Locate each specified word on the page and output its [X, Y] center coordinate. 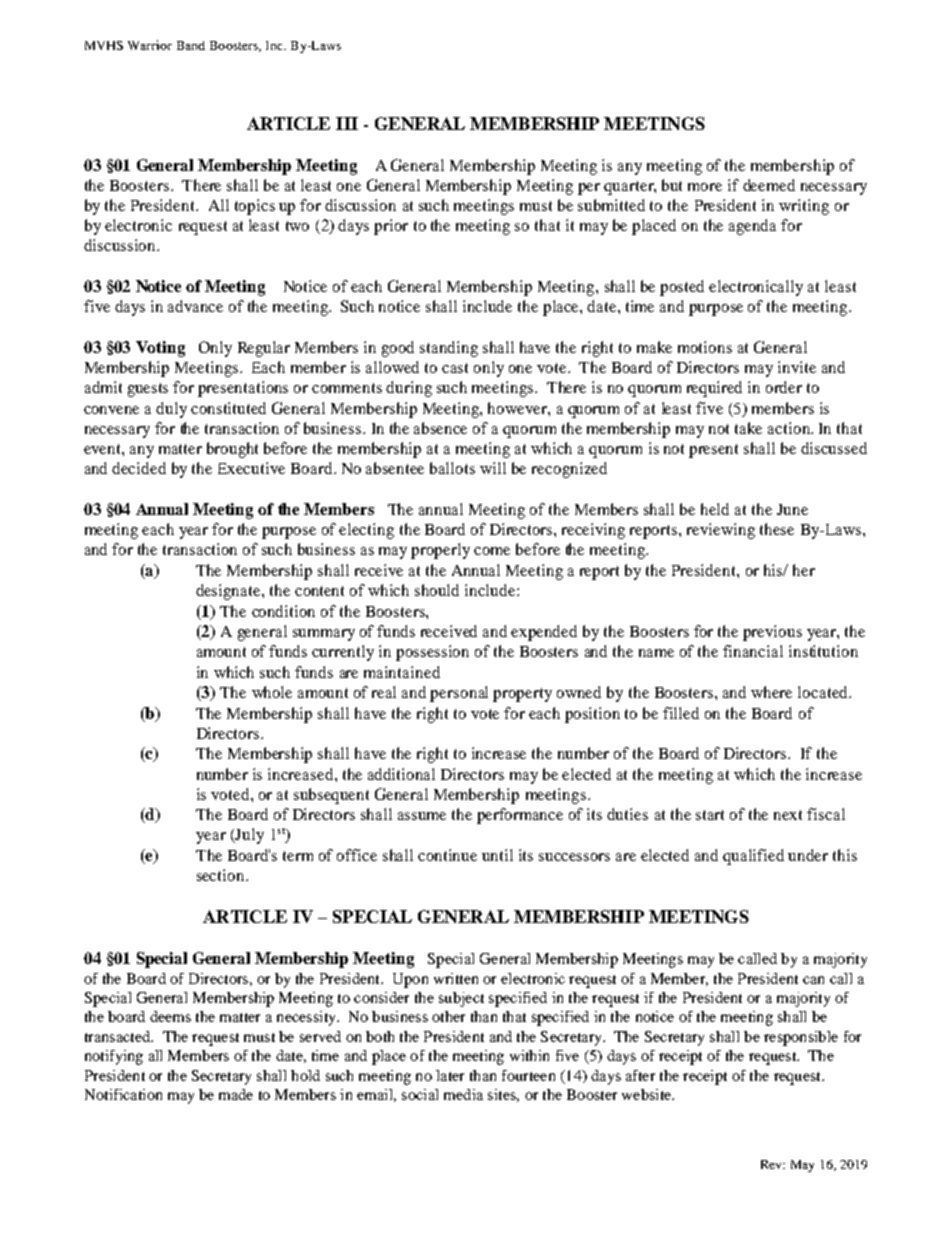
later [450, 1075]
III [347, 123]
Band [191, 45]
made [236, 1094]
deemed [769, 185]
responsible [801, 1038]
